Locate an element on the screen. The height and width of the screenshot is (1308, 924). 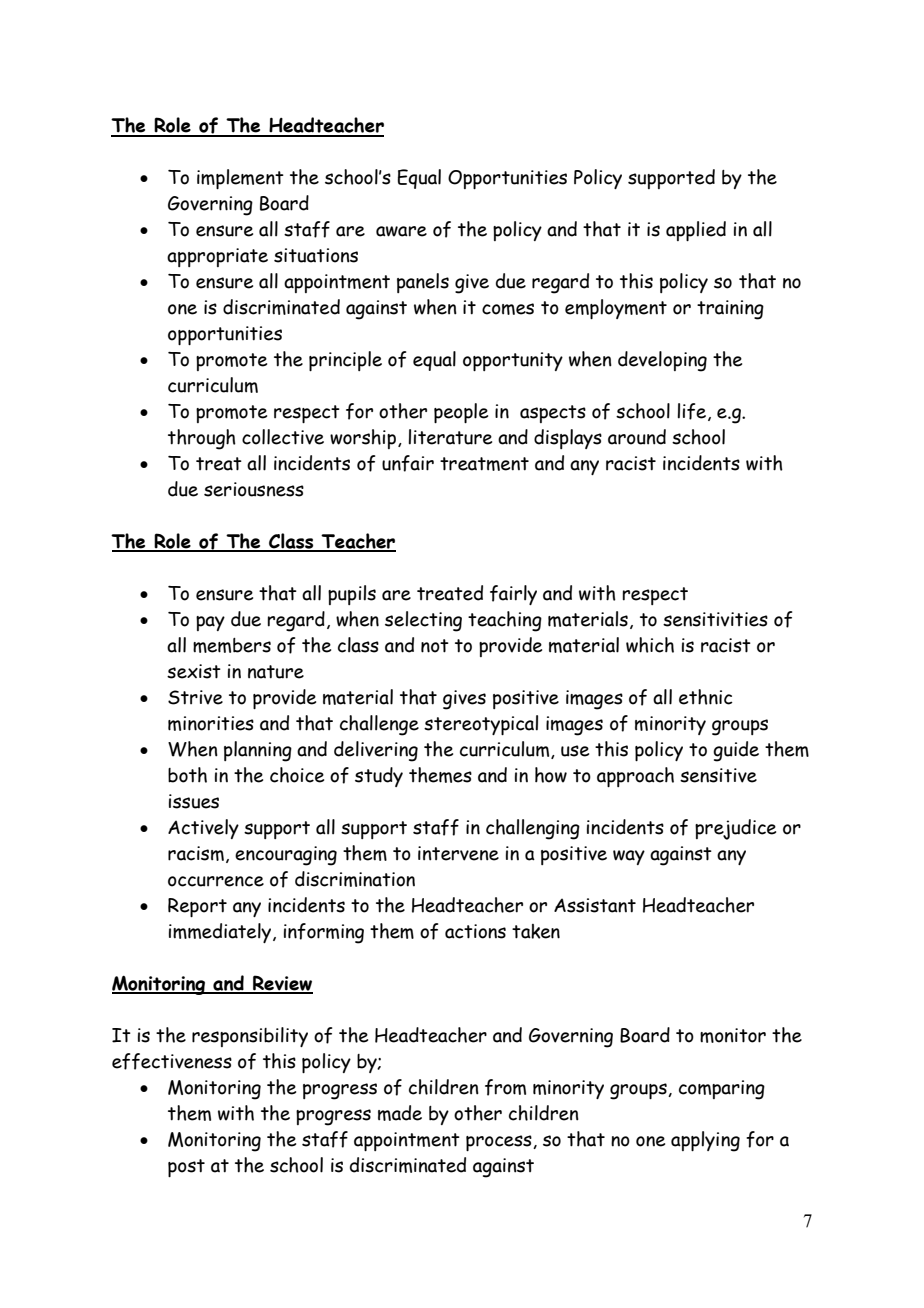
implement is located at coordinates (240, 179).
